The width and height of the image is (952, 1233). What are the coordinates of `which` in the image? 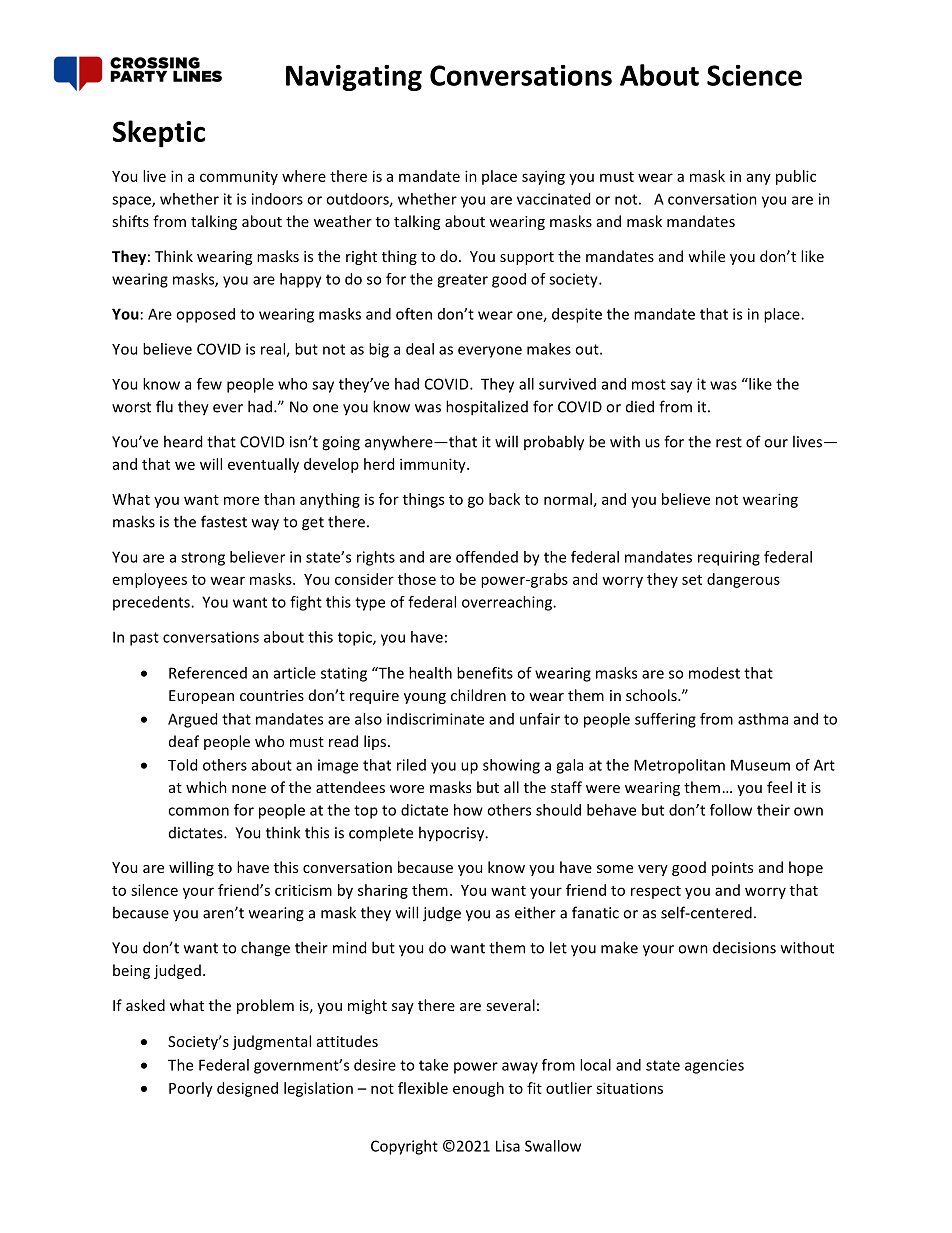 It's located at (206, 787).
